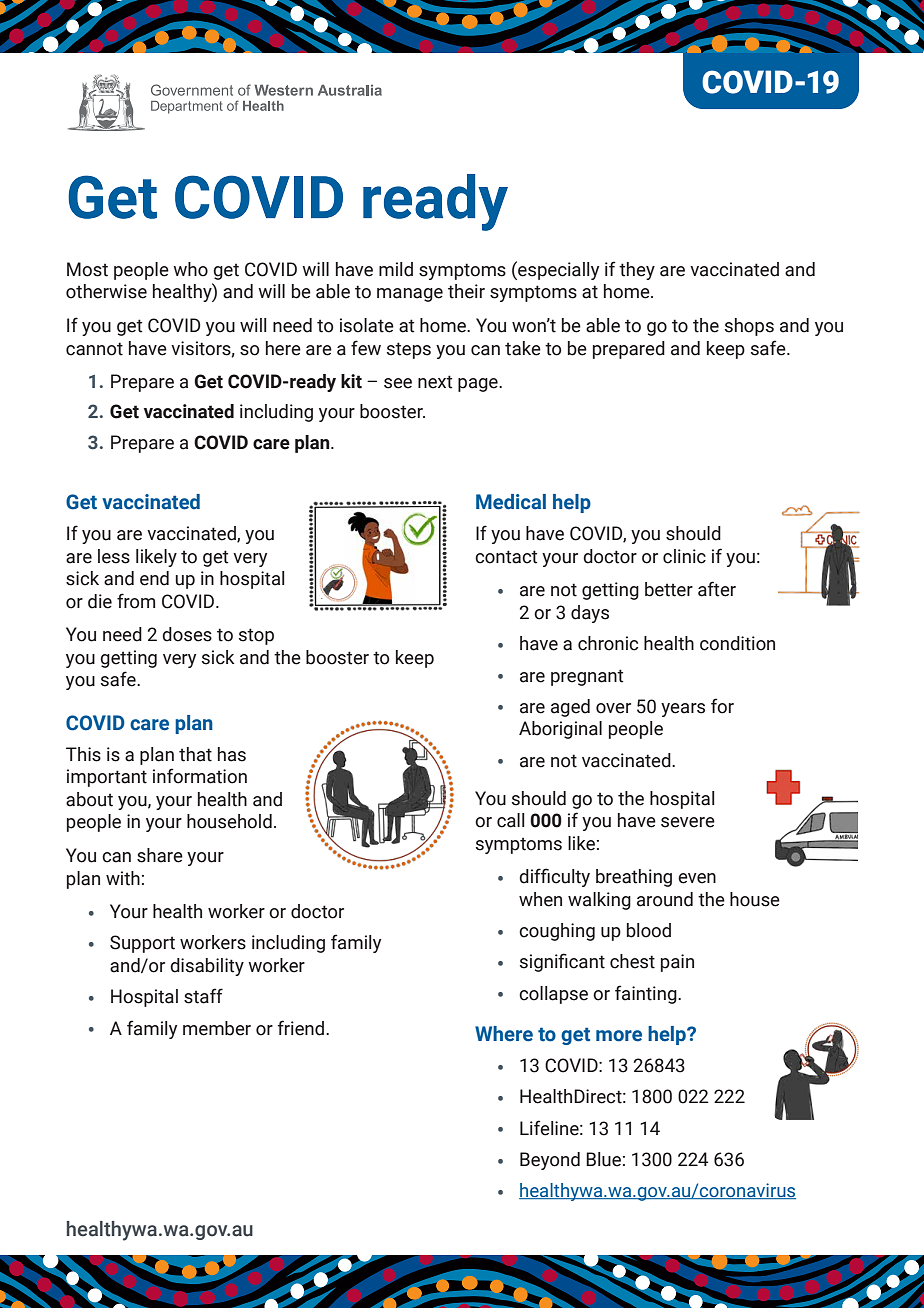 The height and width of the screenshot is (1308, 924). Describe the element at coordinates (410, 295) in the screenshot. I see `manage` at that location.
